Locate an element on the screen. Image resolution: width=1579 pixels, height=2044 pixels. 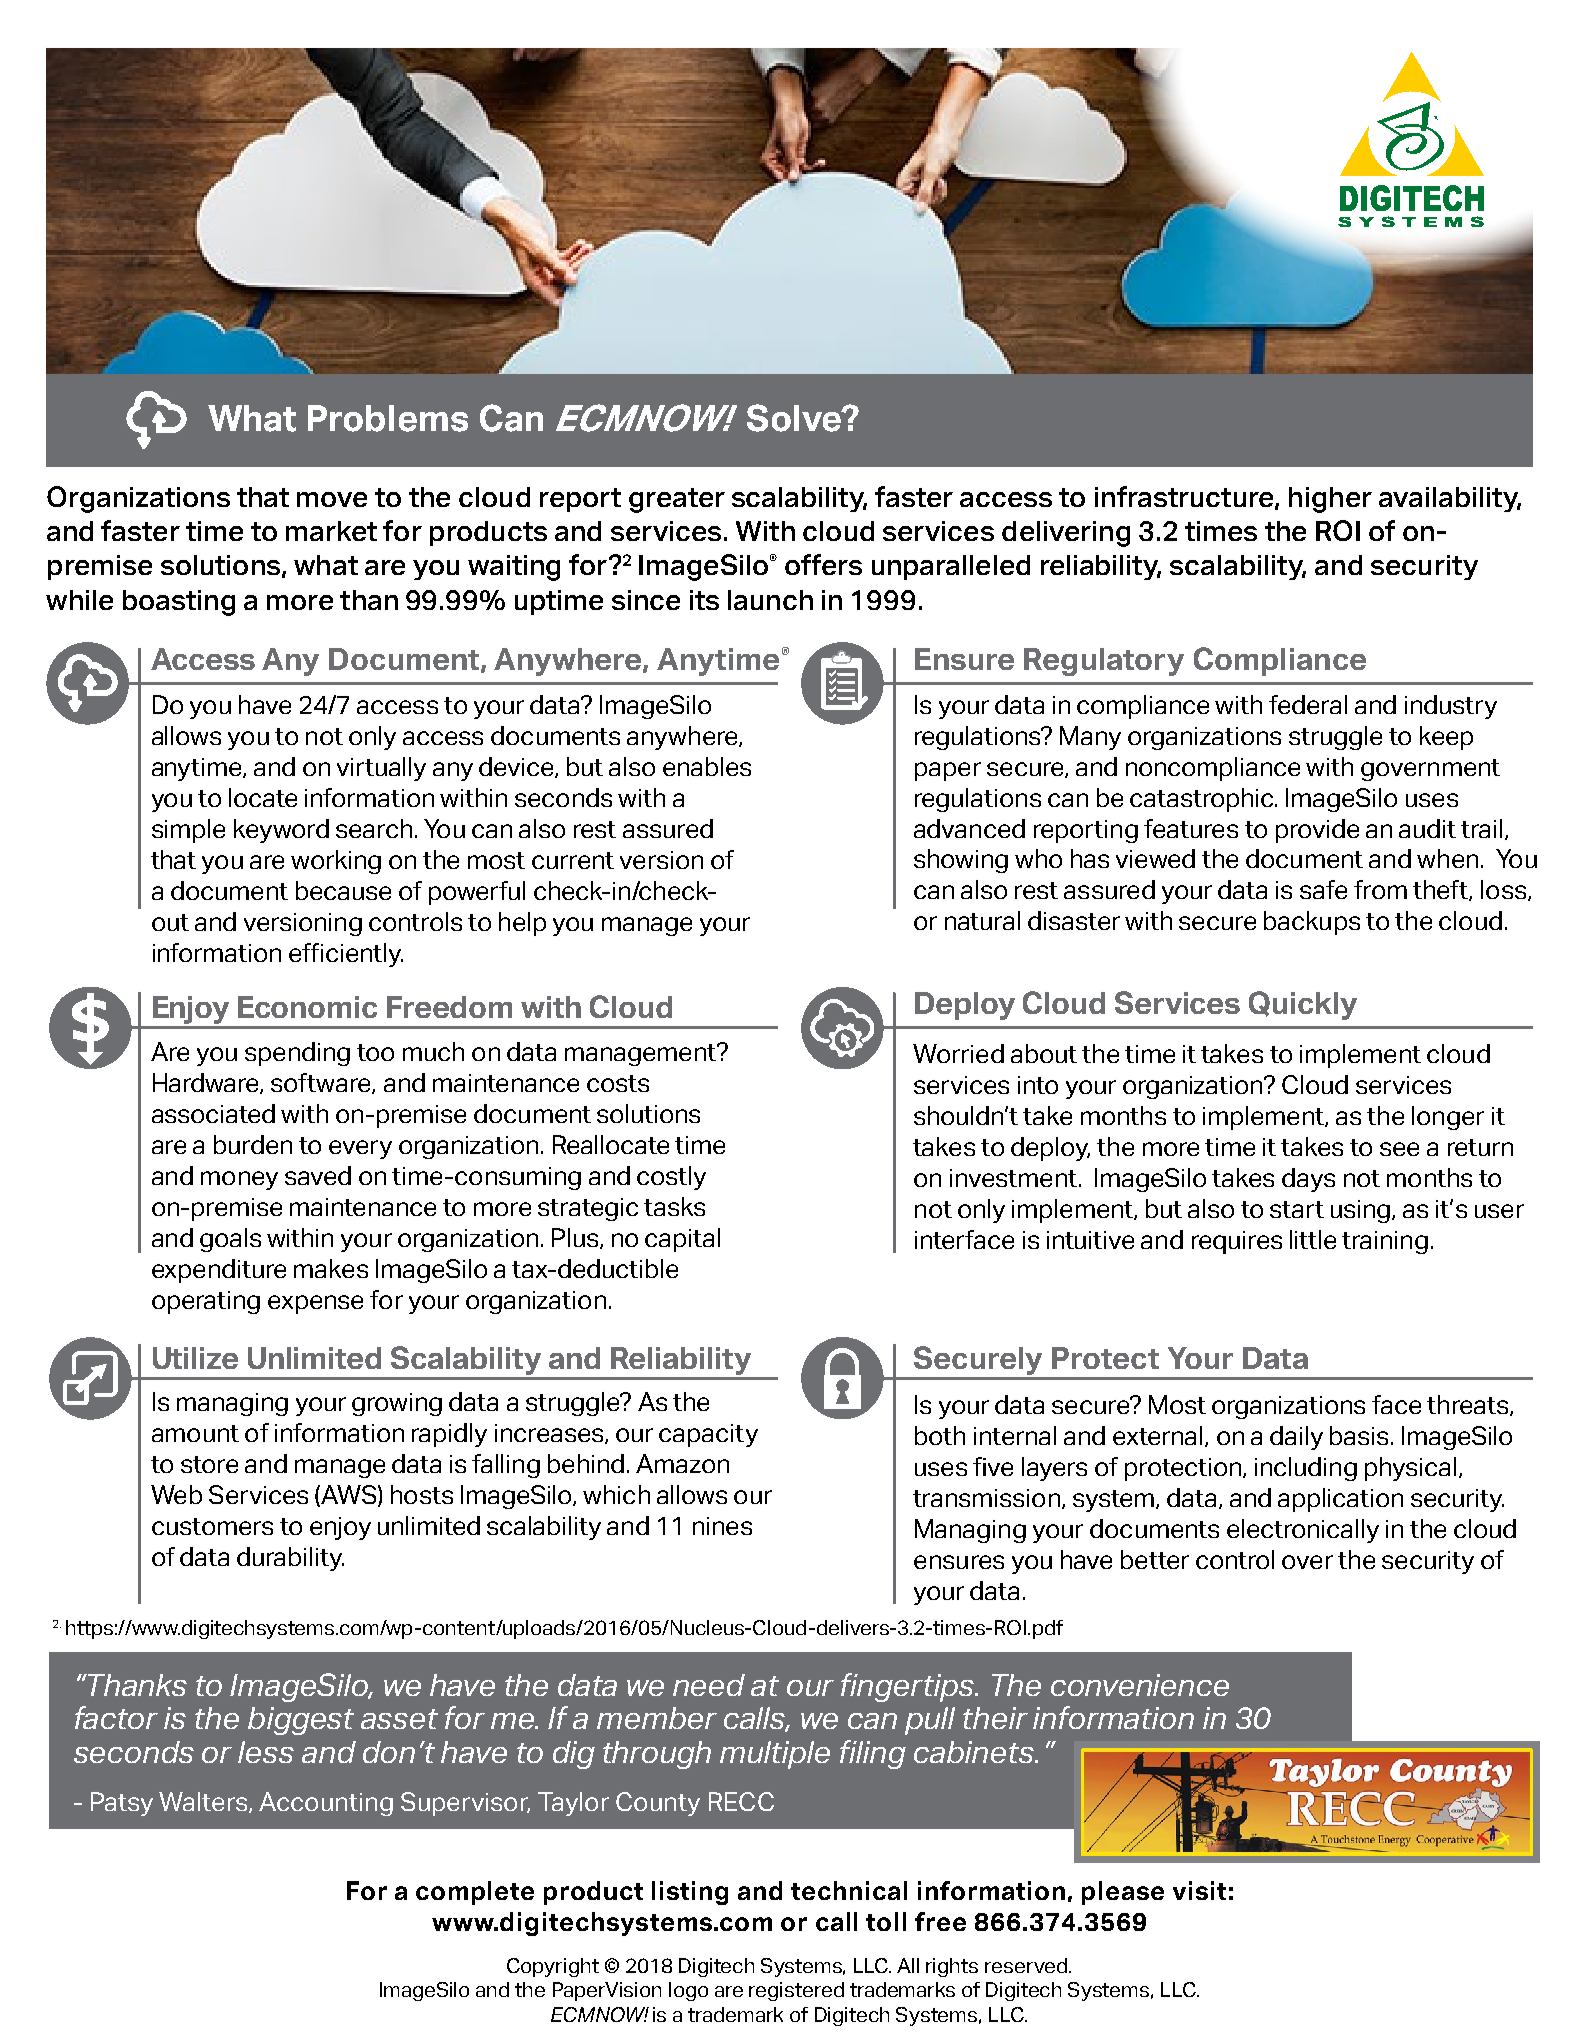
money is located at coordinates (239, 1180).
